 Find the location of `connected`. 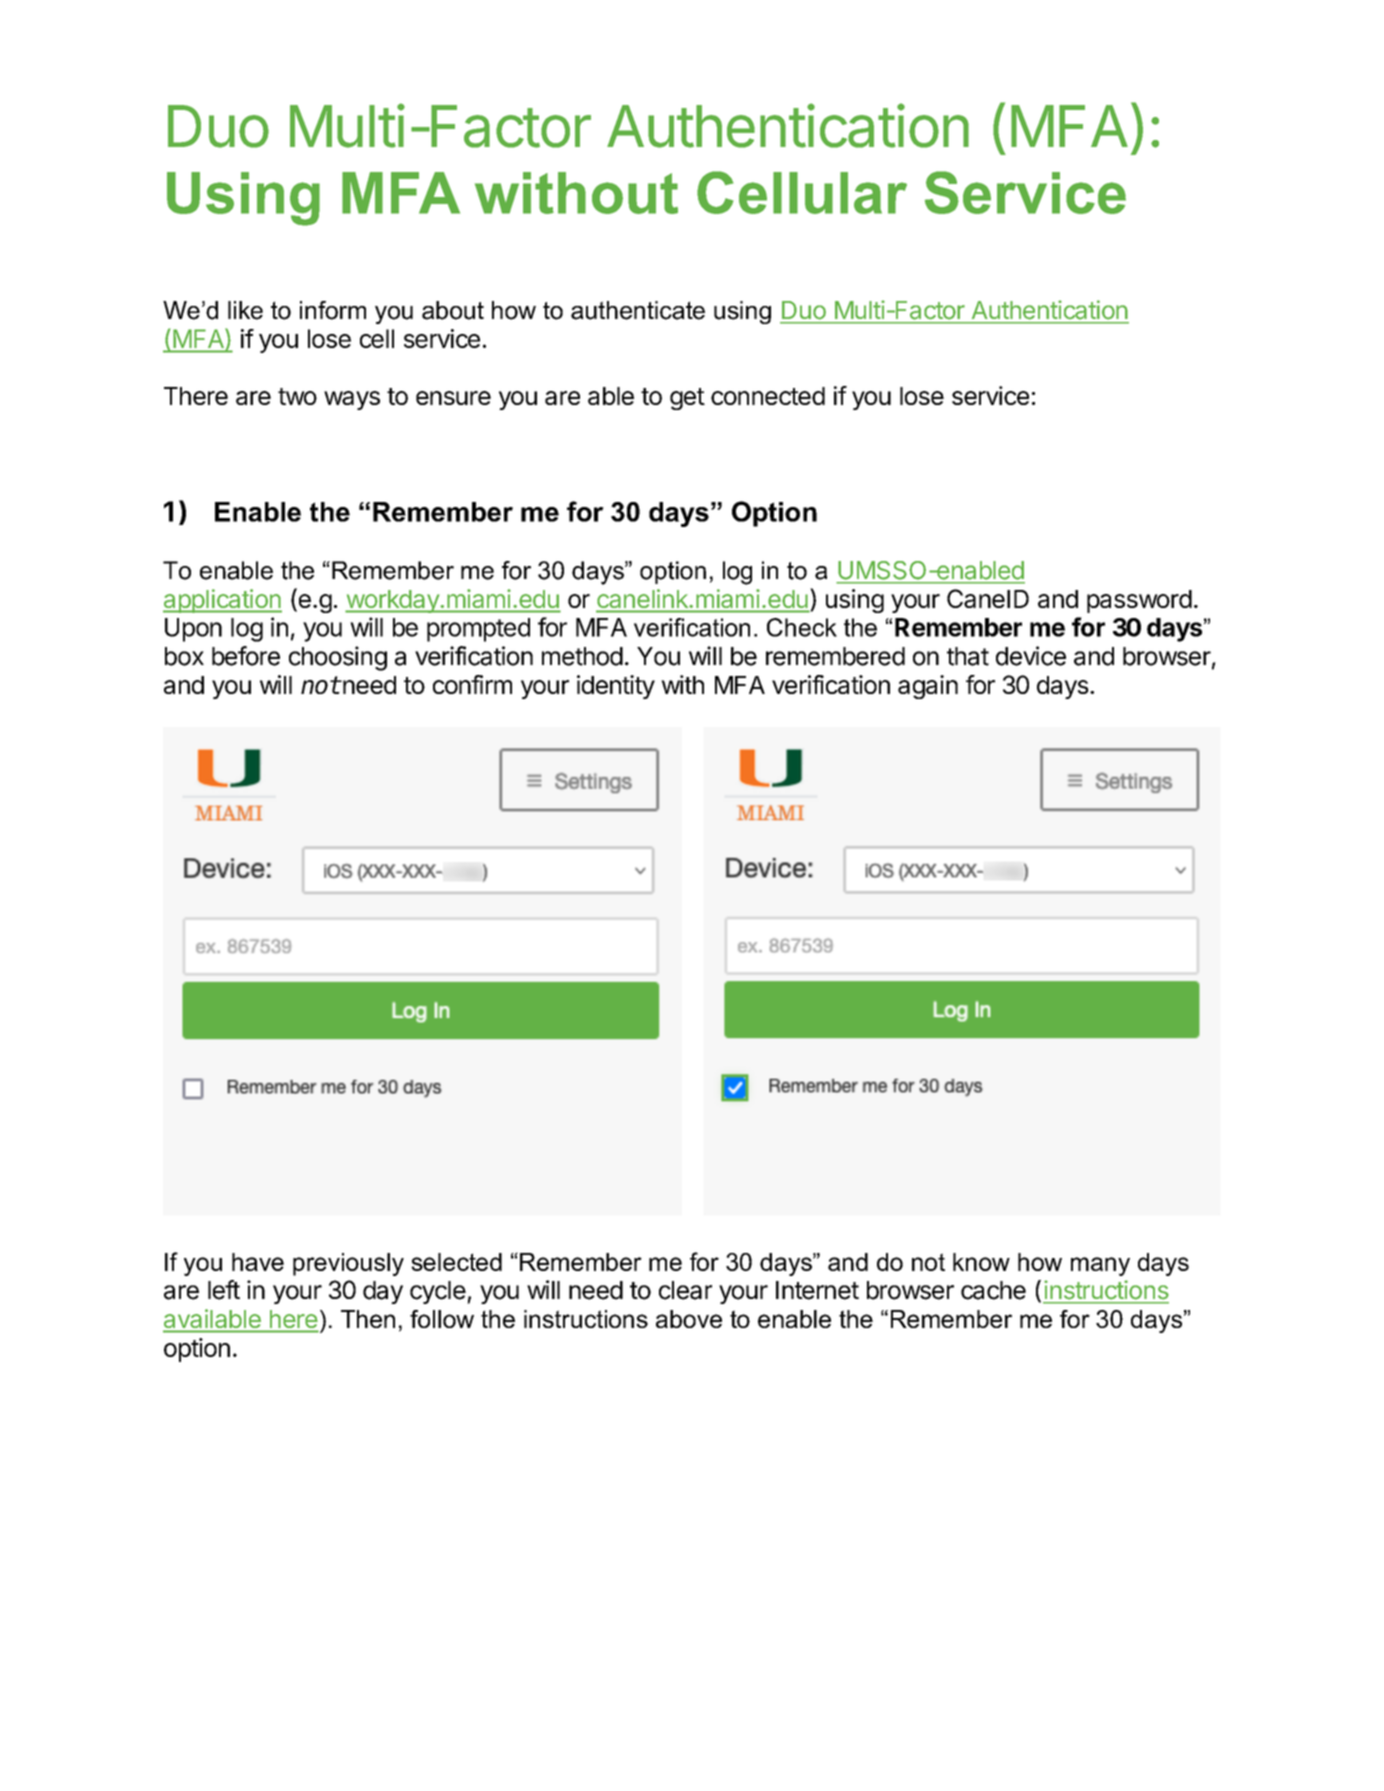

connected is located at coordinates (768, 396).
